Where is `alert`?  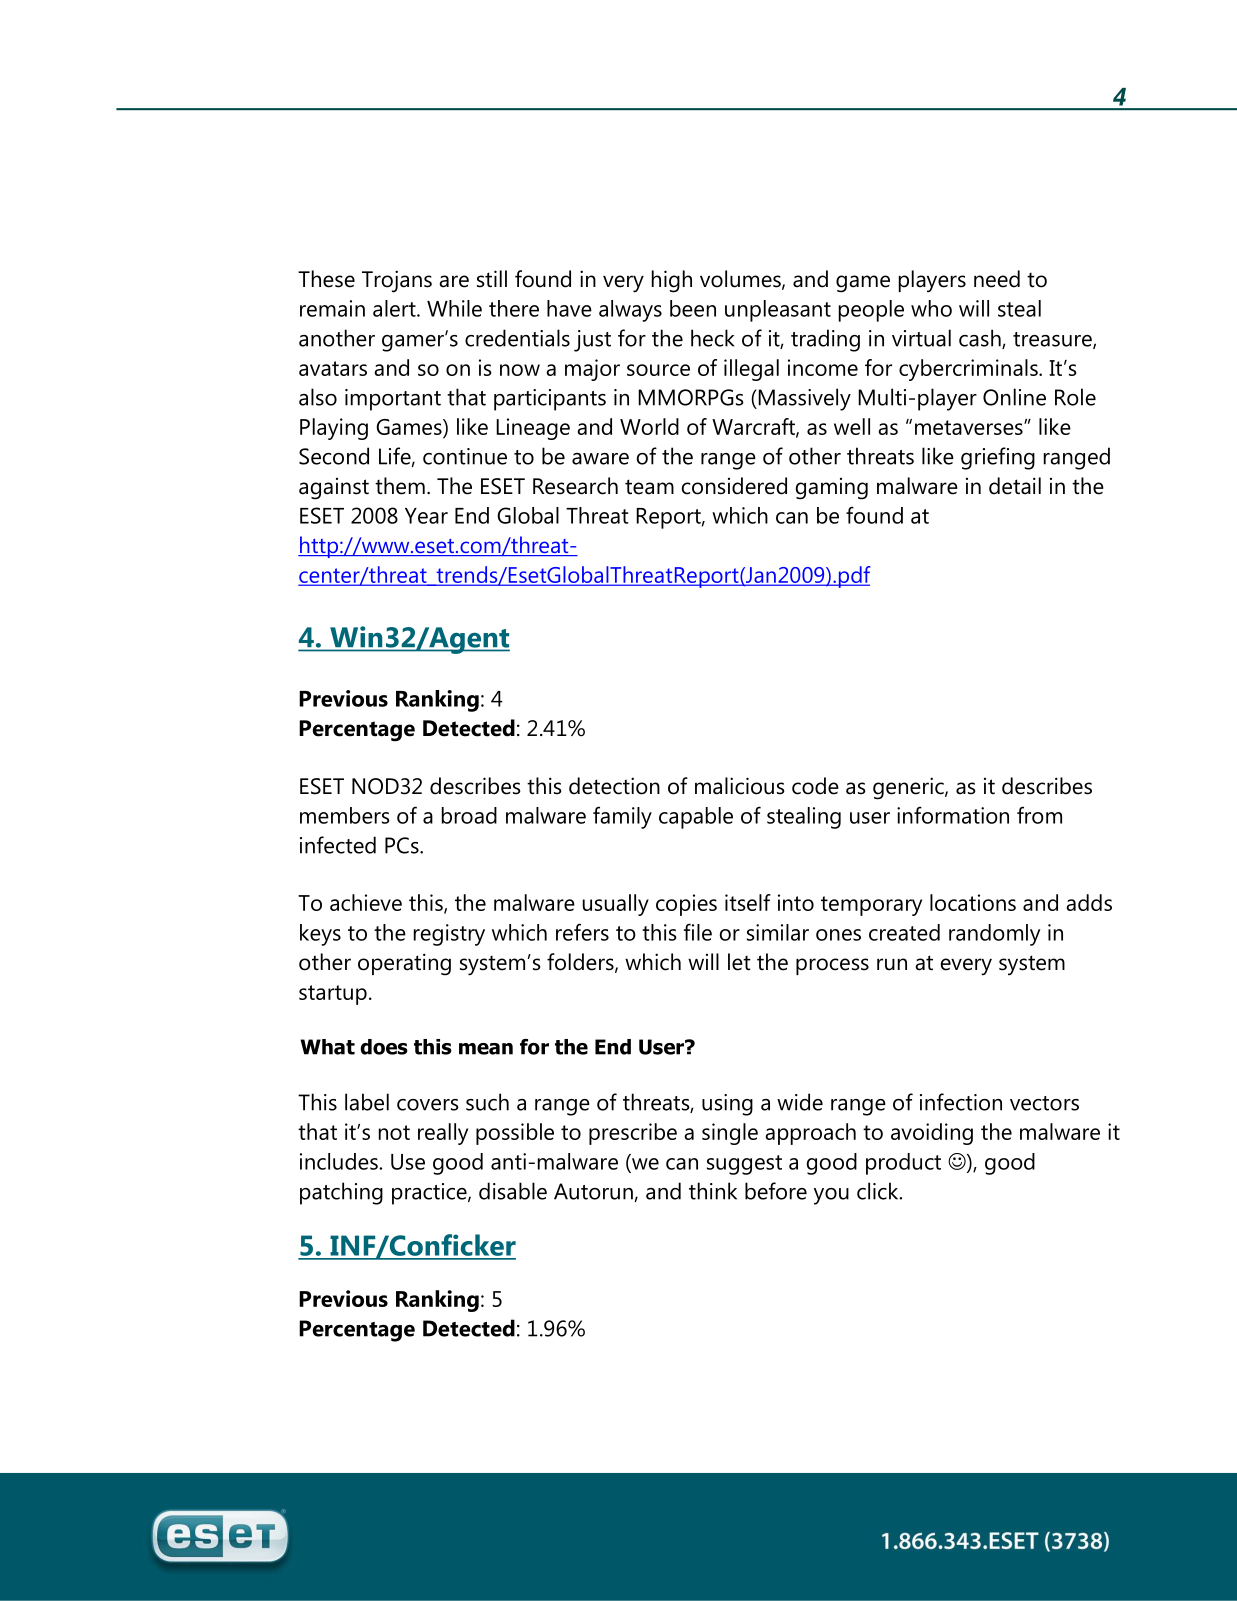 alert is located at coordinates (395, 308).
